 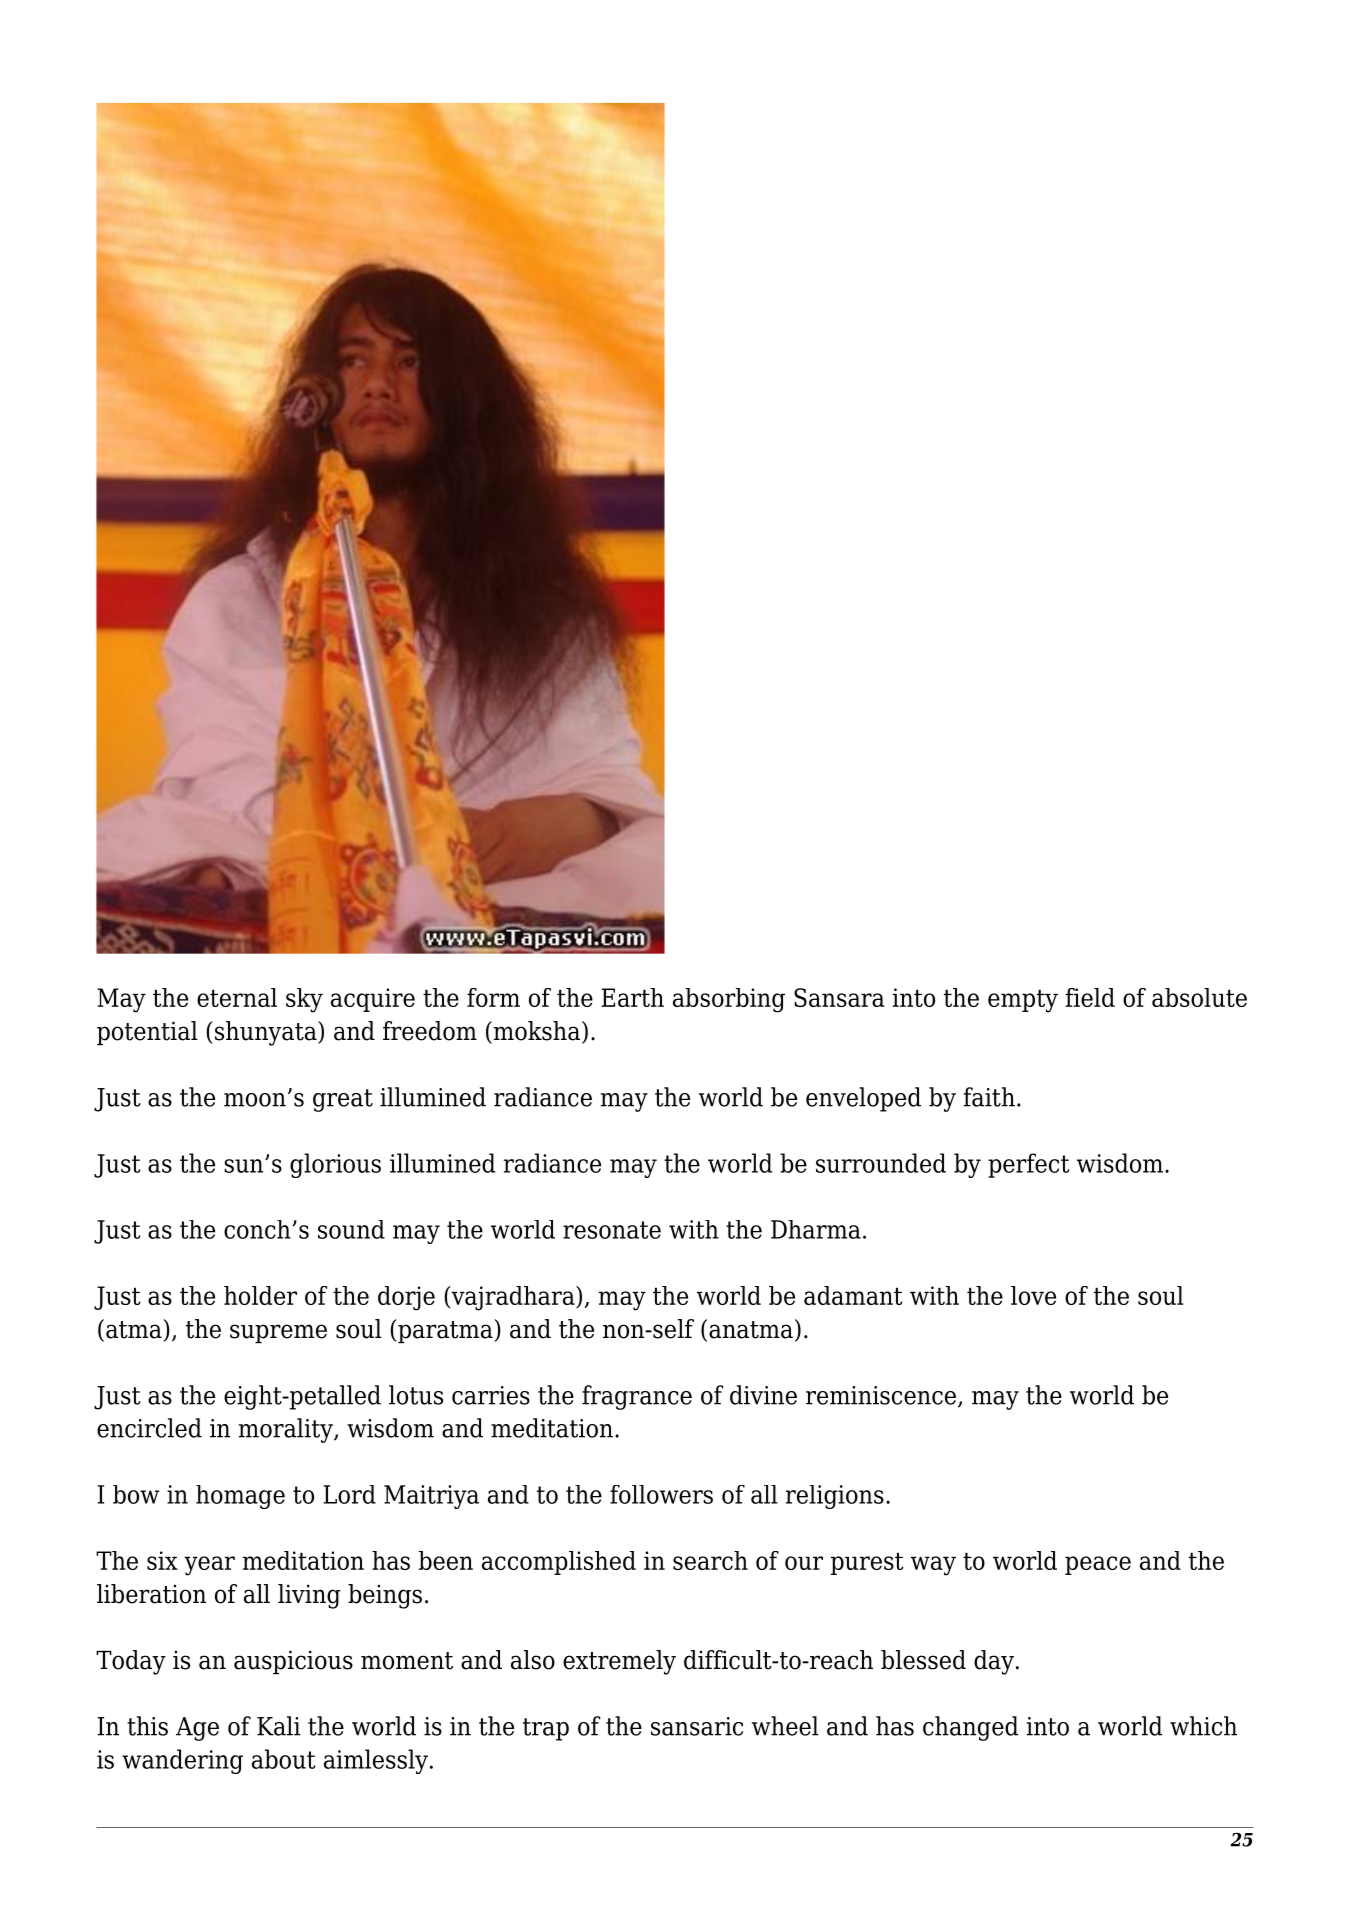 I want to click on Kali, so click(x=278, y=1726).
